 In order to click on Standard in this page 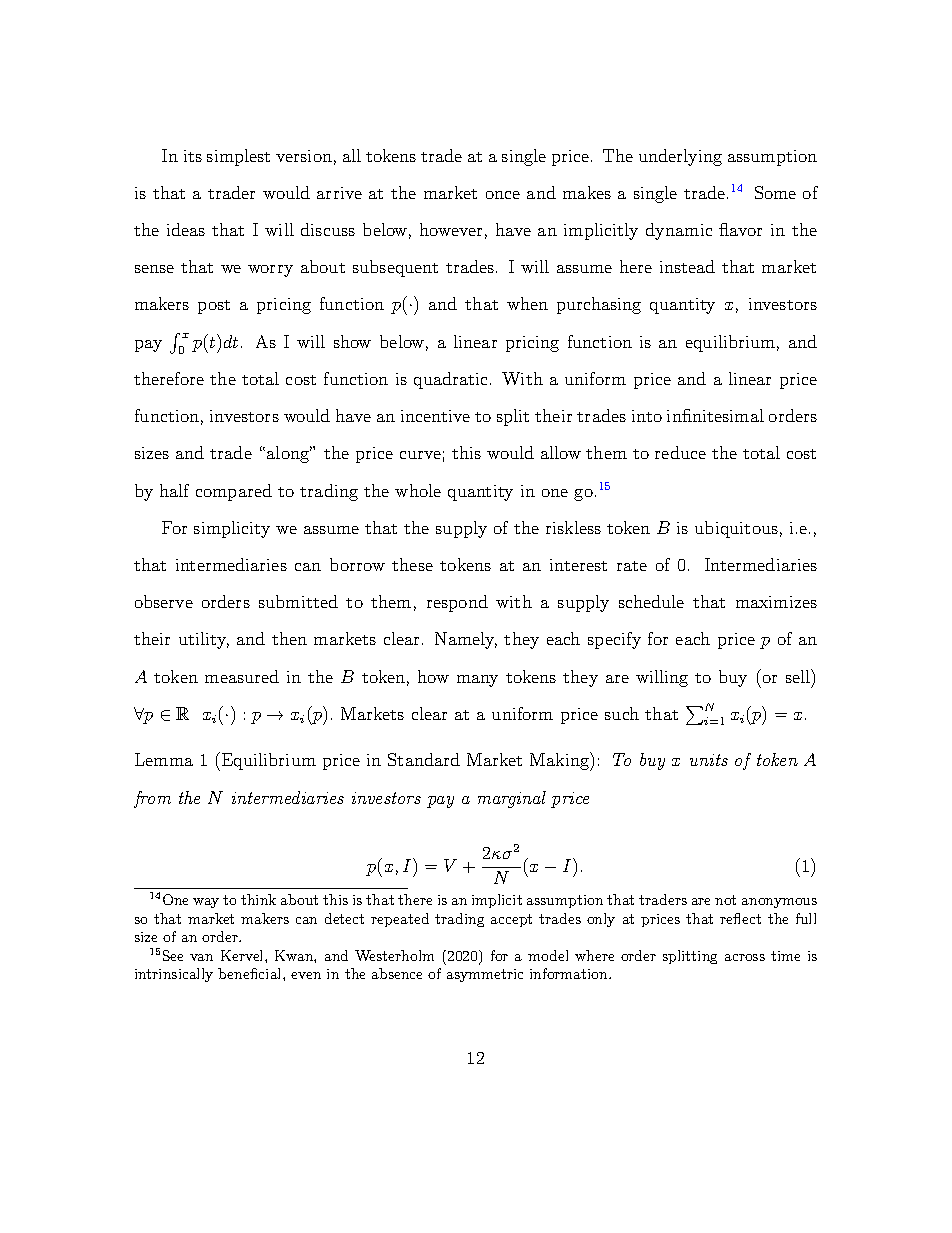, I will do `click(424, 759)`.
